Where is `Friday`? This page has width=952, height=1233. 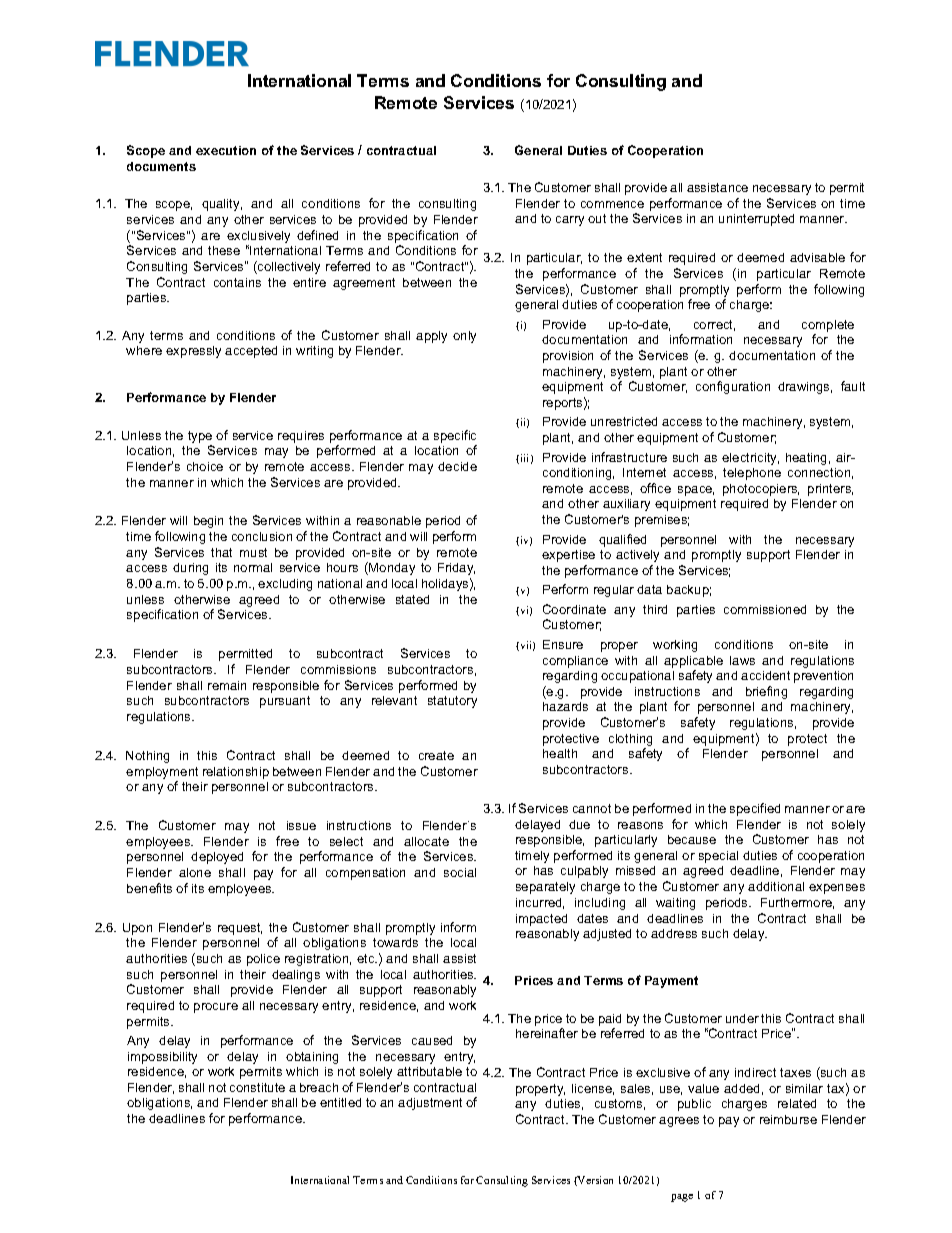 Friday is located at coordinates (456, 569).
